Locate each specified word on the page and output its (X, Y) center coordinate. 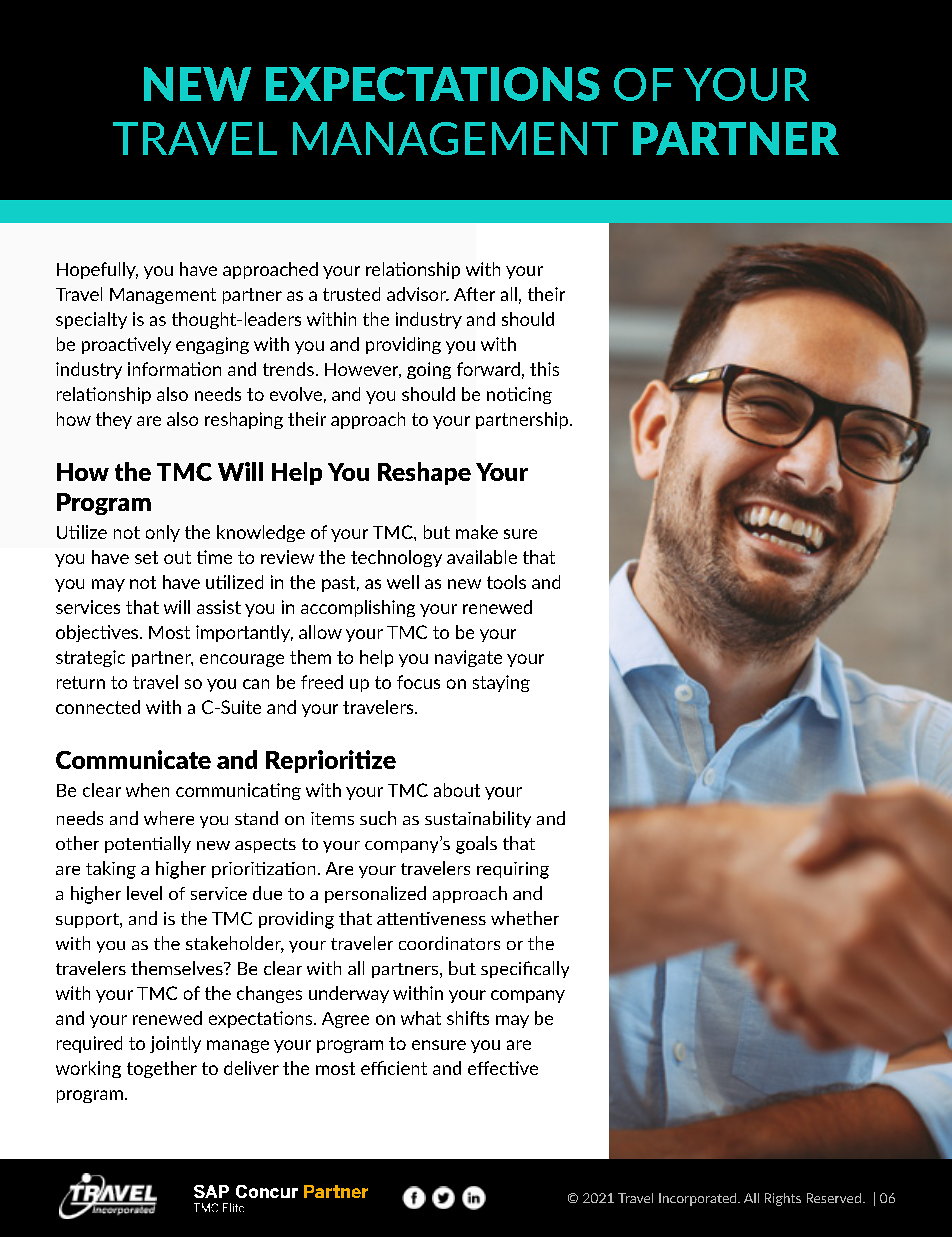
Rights (783, 1199)
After (474, 294)
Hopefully (97, 270)
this (544, 369)
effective (503, 1068)
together (162, 1069)
